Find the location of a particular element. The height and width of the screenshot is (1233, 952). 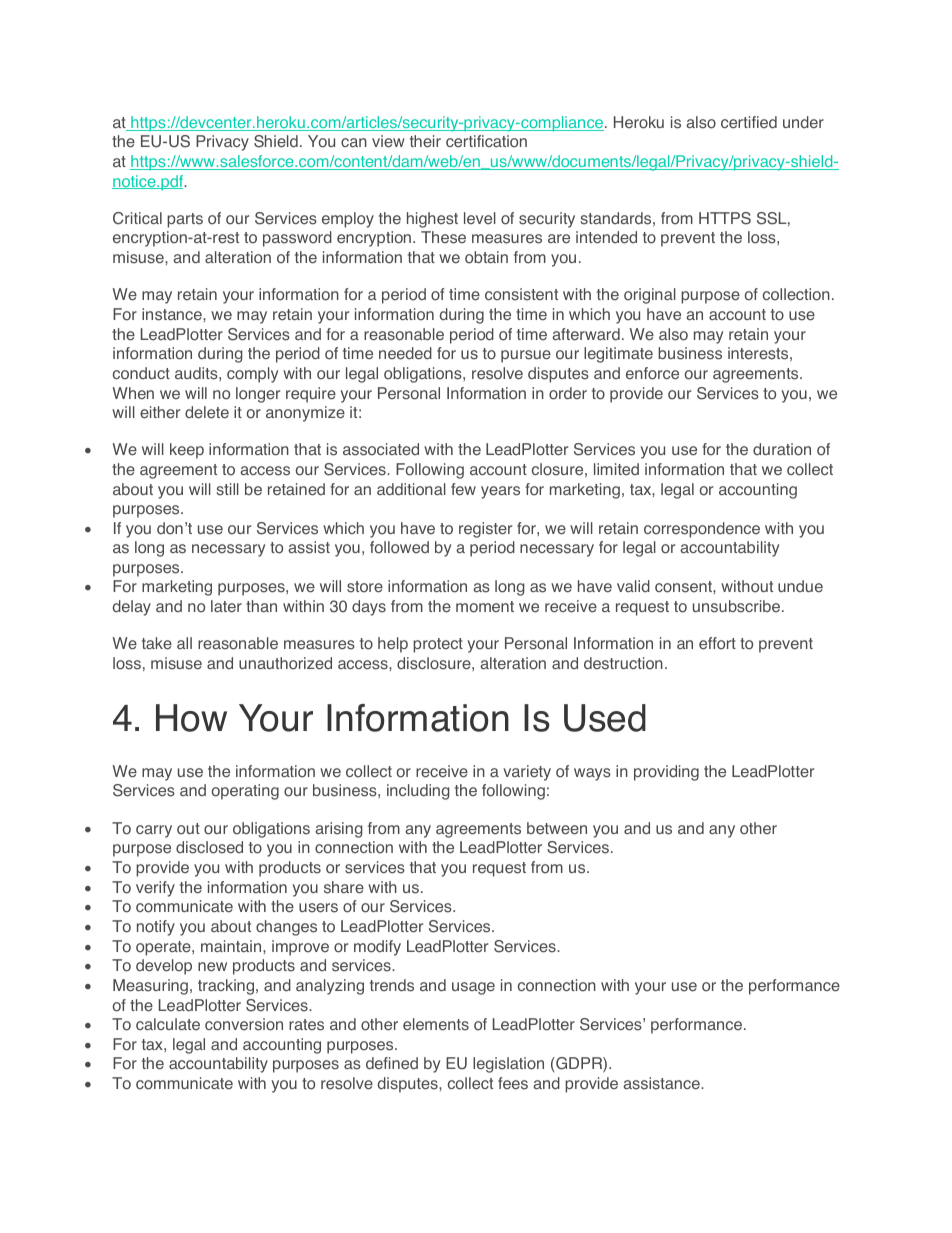

fees is located at coordinates (513, 1083).
